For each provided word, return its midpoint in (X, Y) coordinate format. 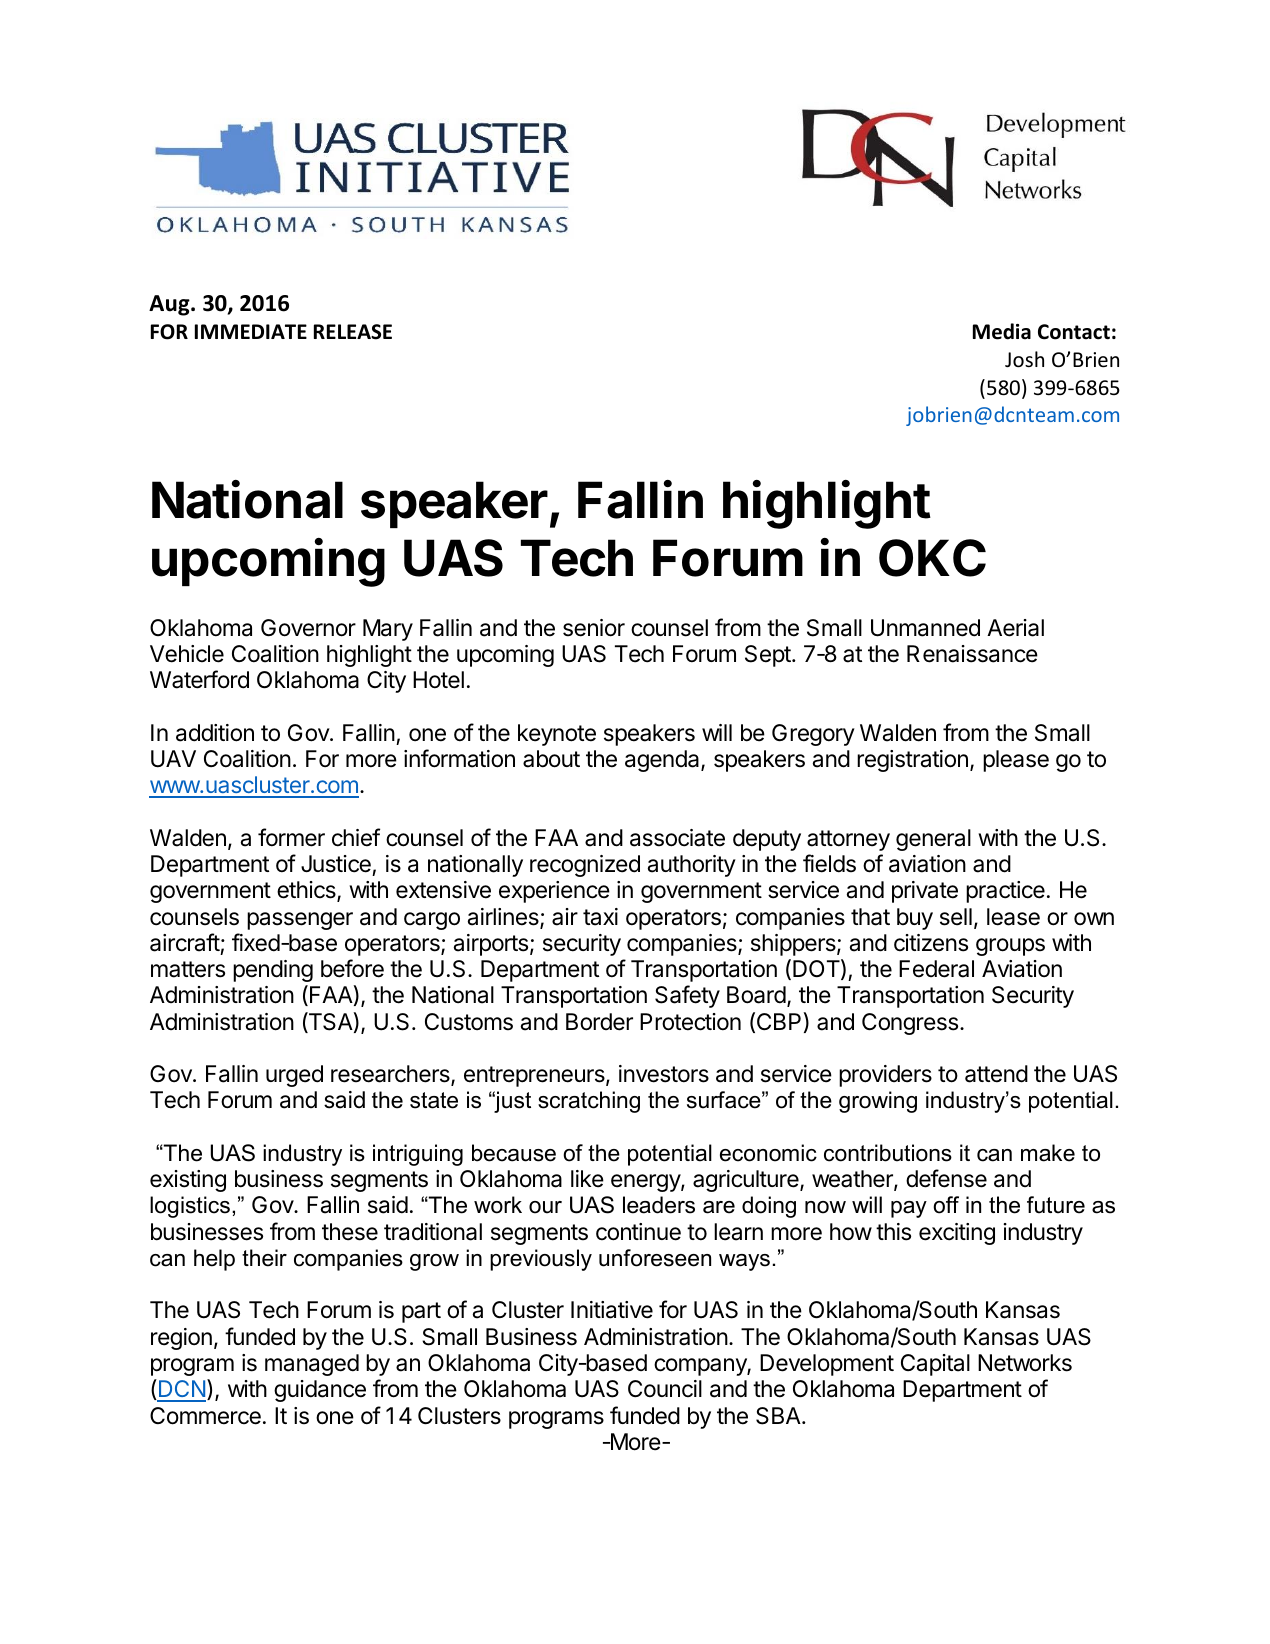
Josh (1024, 359)
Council (665, 1389)
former (291, 837)
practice (1005, 892)
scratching (589, 1102)
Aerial (1015, 628)
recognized (585, 866)
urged (294, 1076)
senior (594, 628)
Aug (170, 305)
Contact (1074, 332)
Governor (308, 628)
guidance (320, 1391)
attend (996, 1074)
